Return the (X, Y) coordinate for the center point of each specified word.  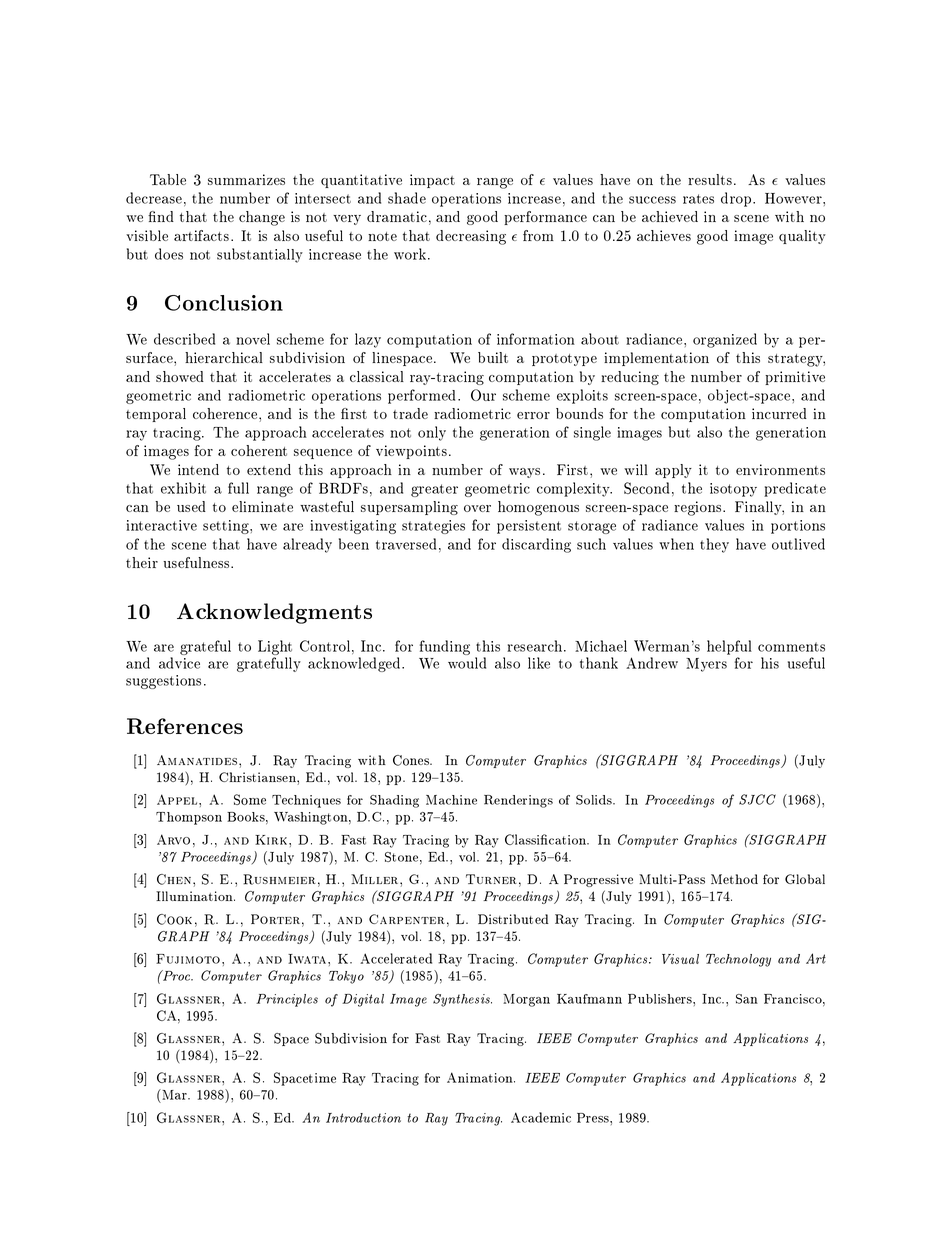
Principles (287, 1000)
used (191, 506)
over (477, 508)
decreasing (471, 237)
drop (737, 199)
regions (699, 508)
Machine (451, 800)
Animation (481, 1077)
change (262, 218)
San (747, 999)
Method (734, 879)
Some (250, 799)
